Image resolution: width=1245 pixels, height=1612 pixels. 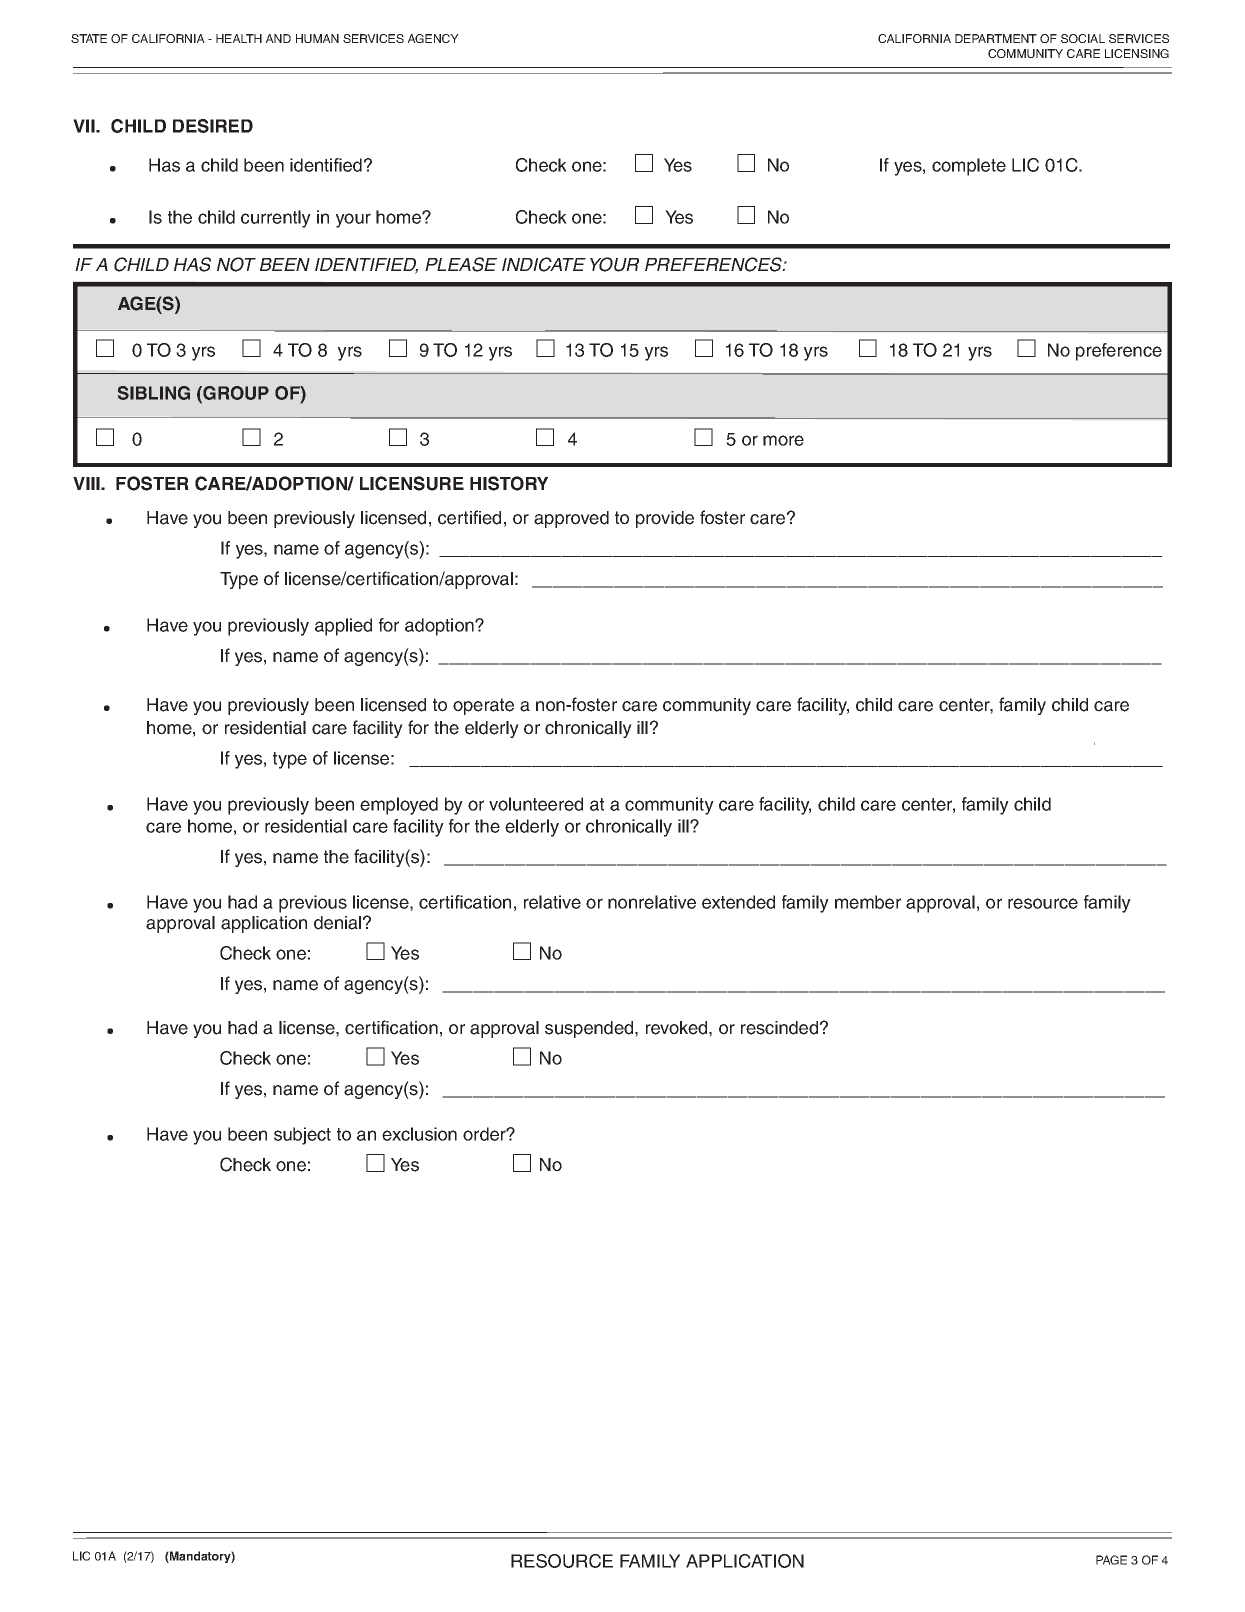 I want to click on subject, so click(x=302, y=1136).
